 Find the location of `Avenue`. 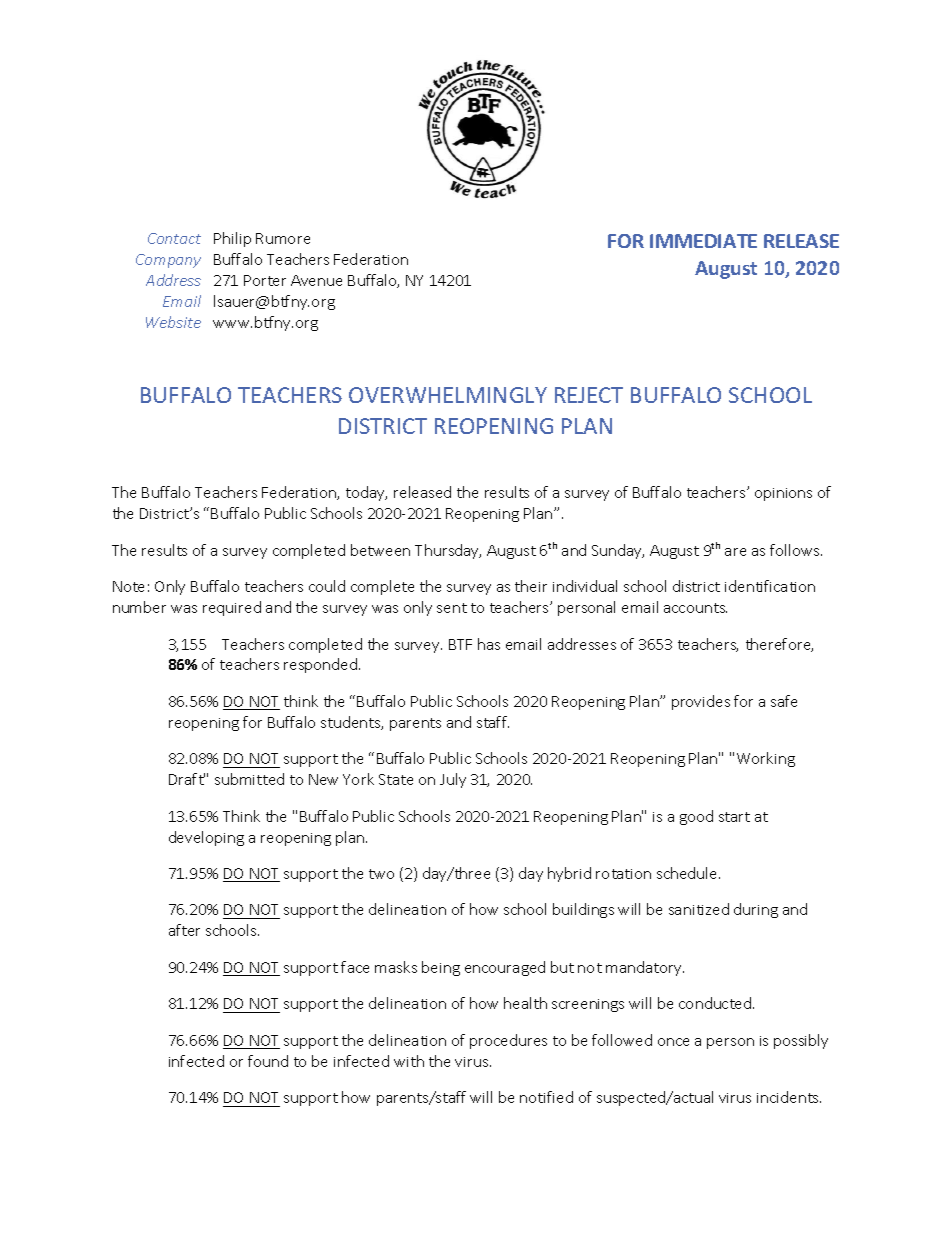

Avenue is located at coordinates (316, 280).
